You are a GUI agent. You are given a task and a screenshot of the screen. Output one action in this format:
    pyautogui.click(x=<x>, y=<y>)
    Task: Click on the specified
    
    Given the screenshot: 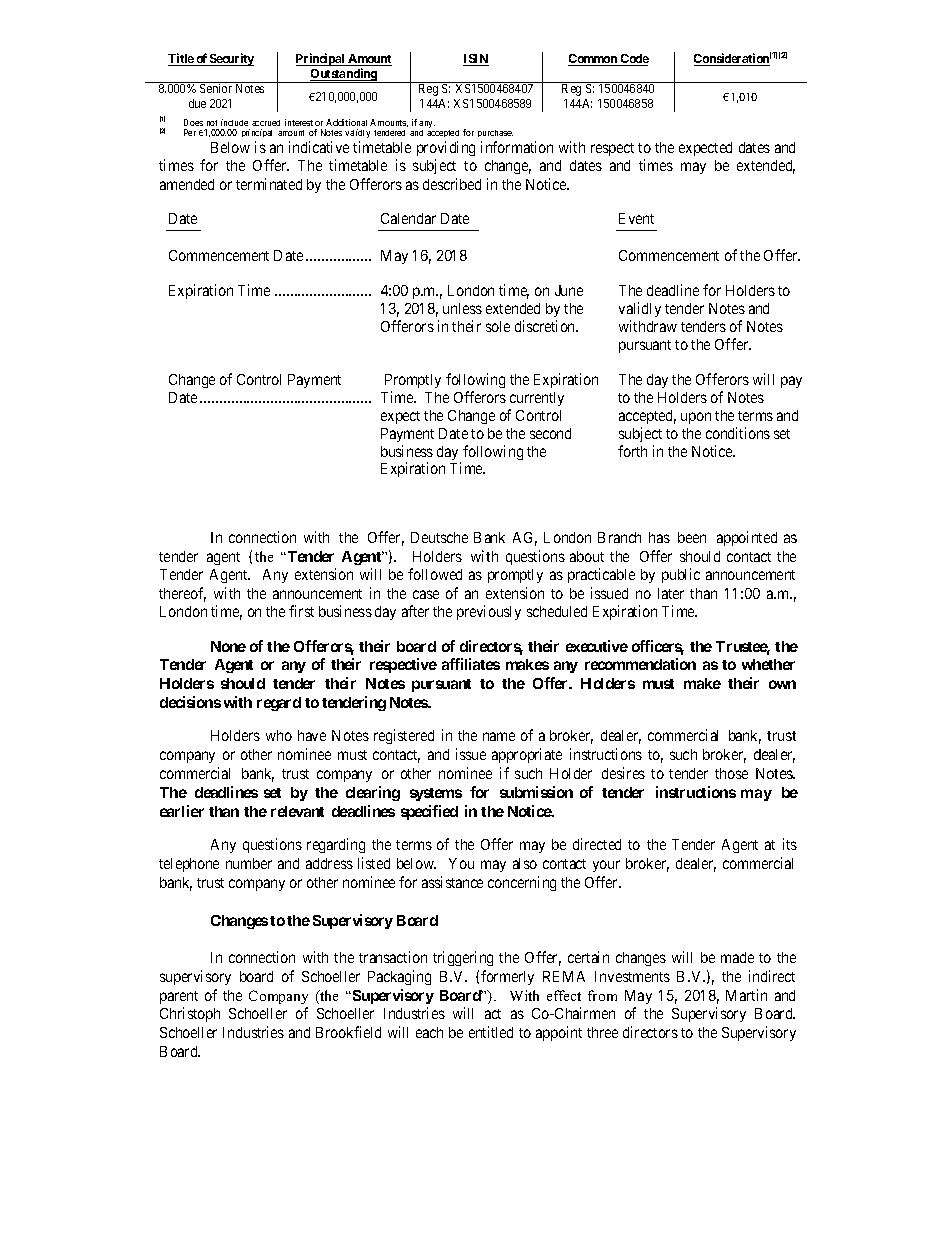 What is the action you would take?
    pyautogui.click(x=429, y=812)
